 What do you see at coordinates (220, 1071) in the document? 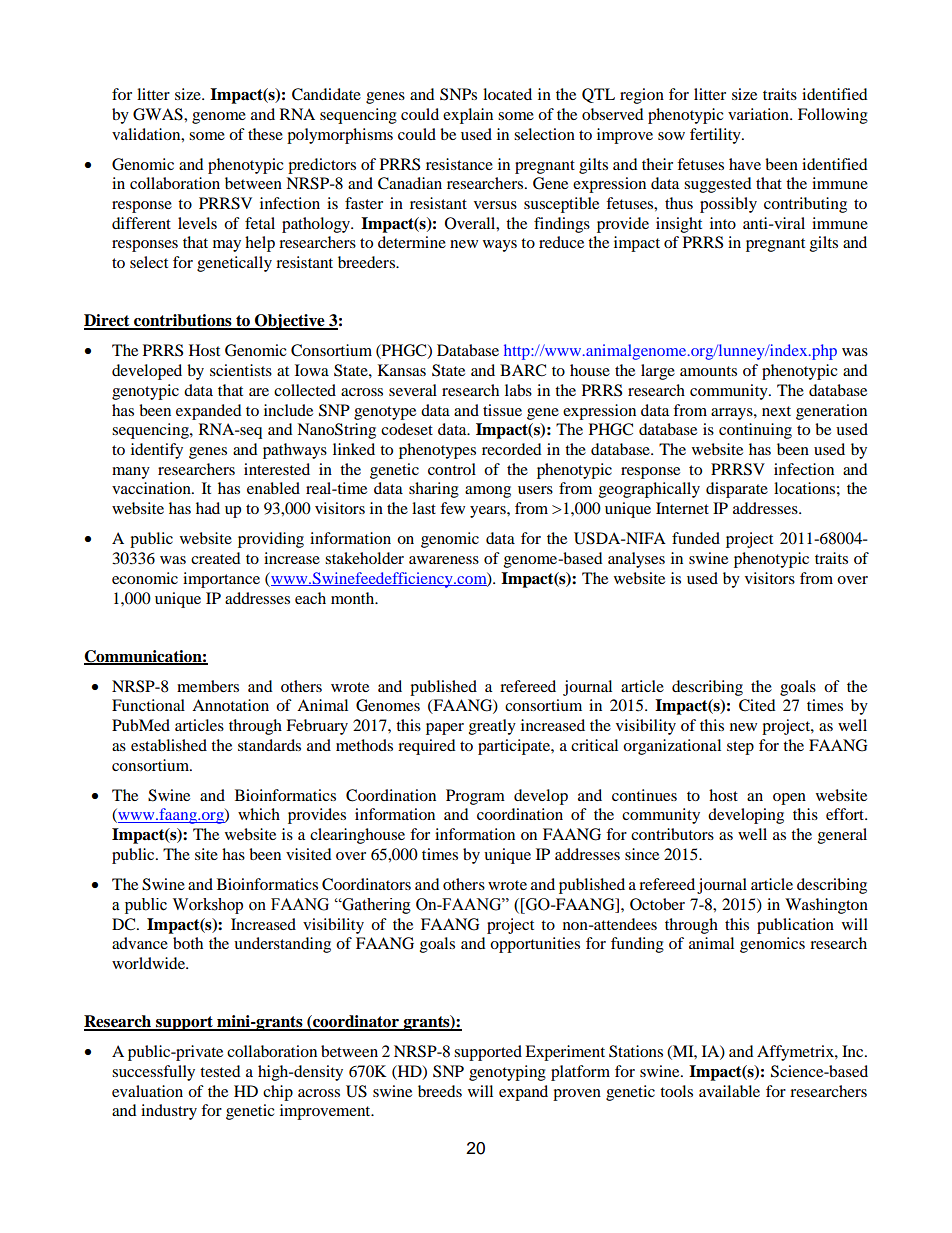
I see `tested` at bounding box center [220, 1071].
